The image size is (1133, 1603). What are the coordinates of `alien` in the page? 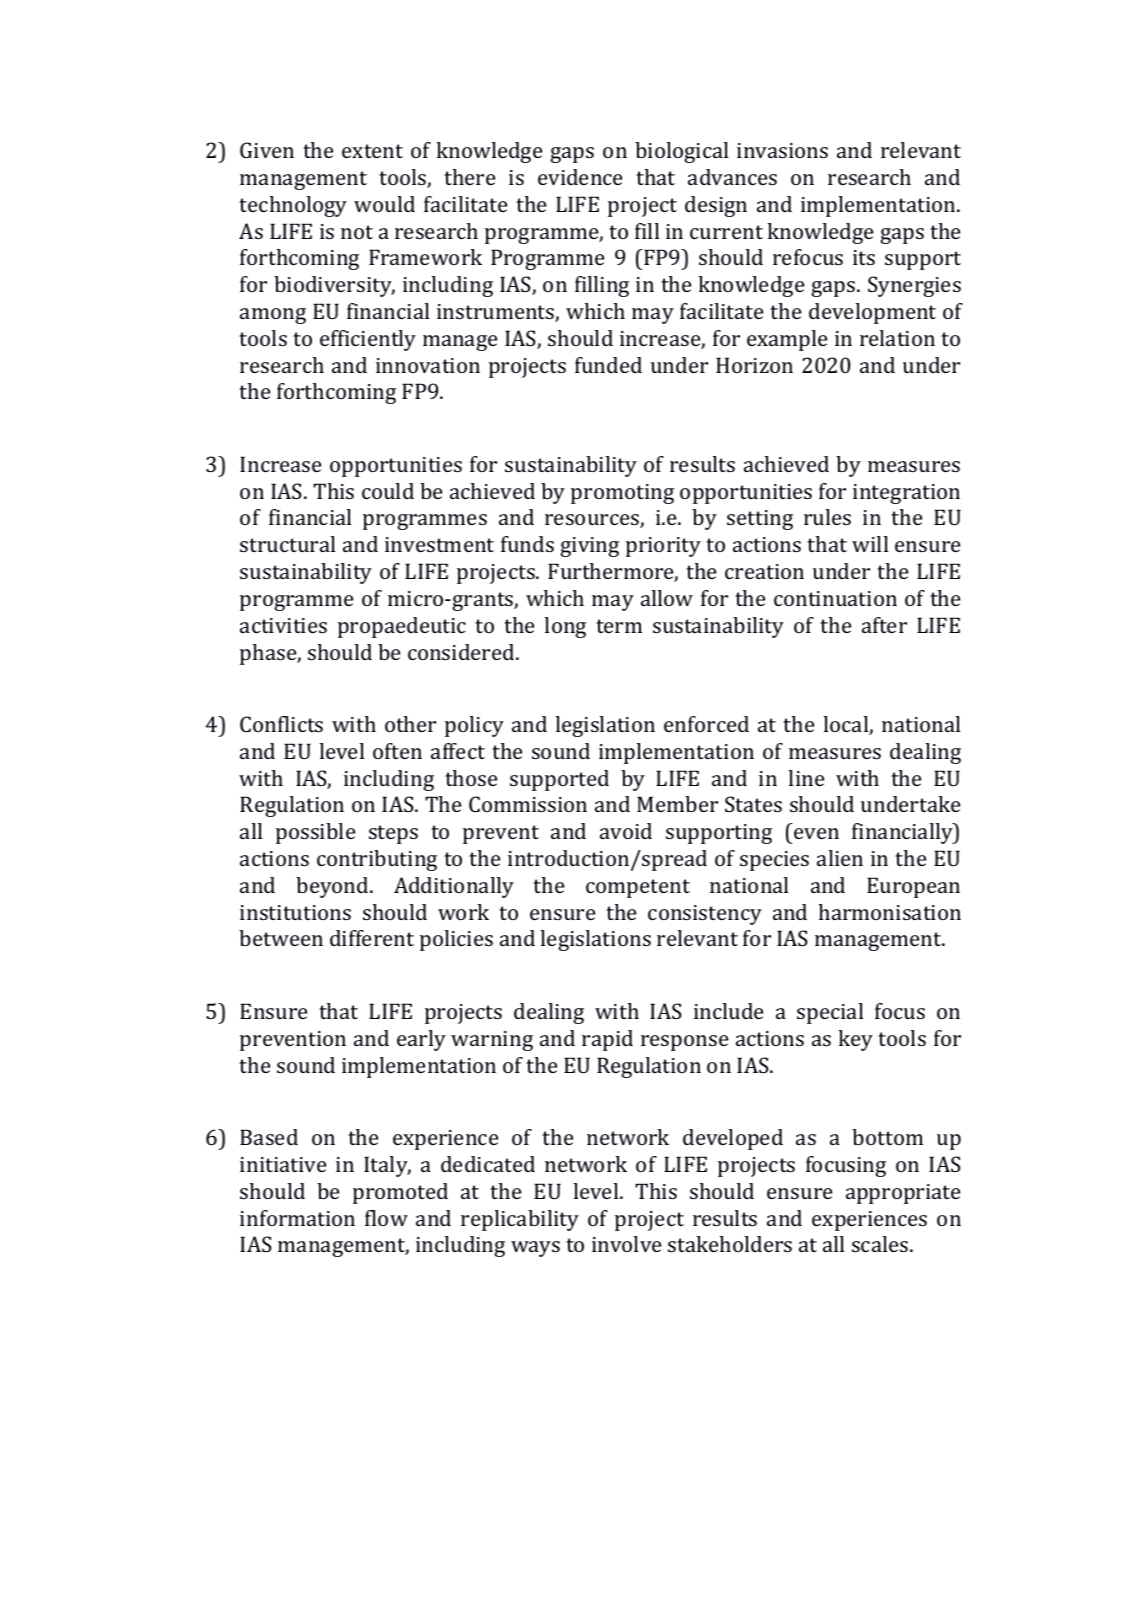 It's located at (840, 858).
